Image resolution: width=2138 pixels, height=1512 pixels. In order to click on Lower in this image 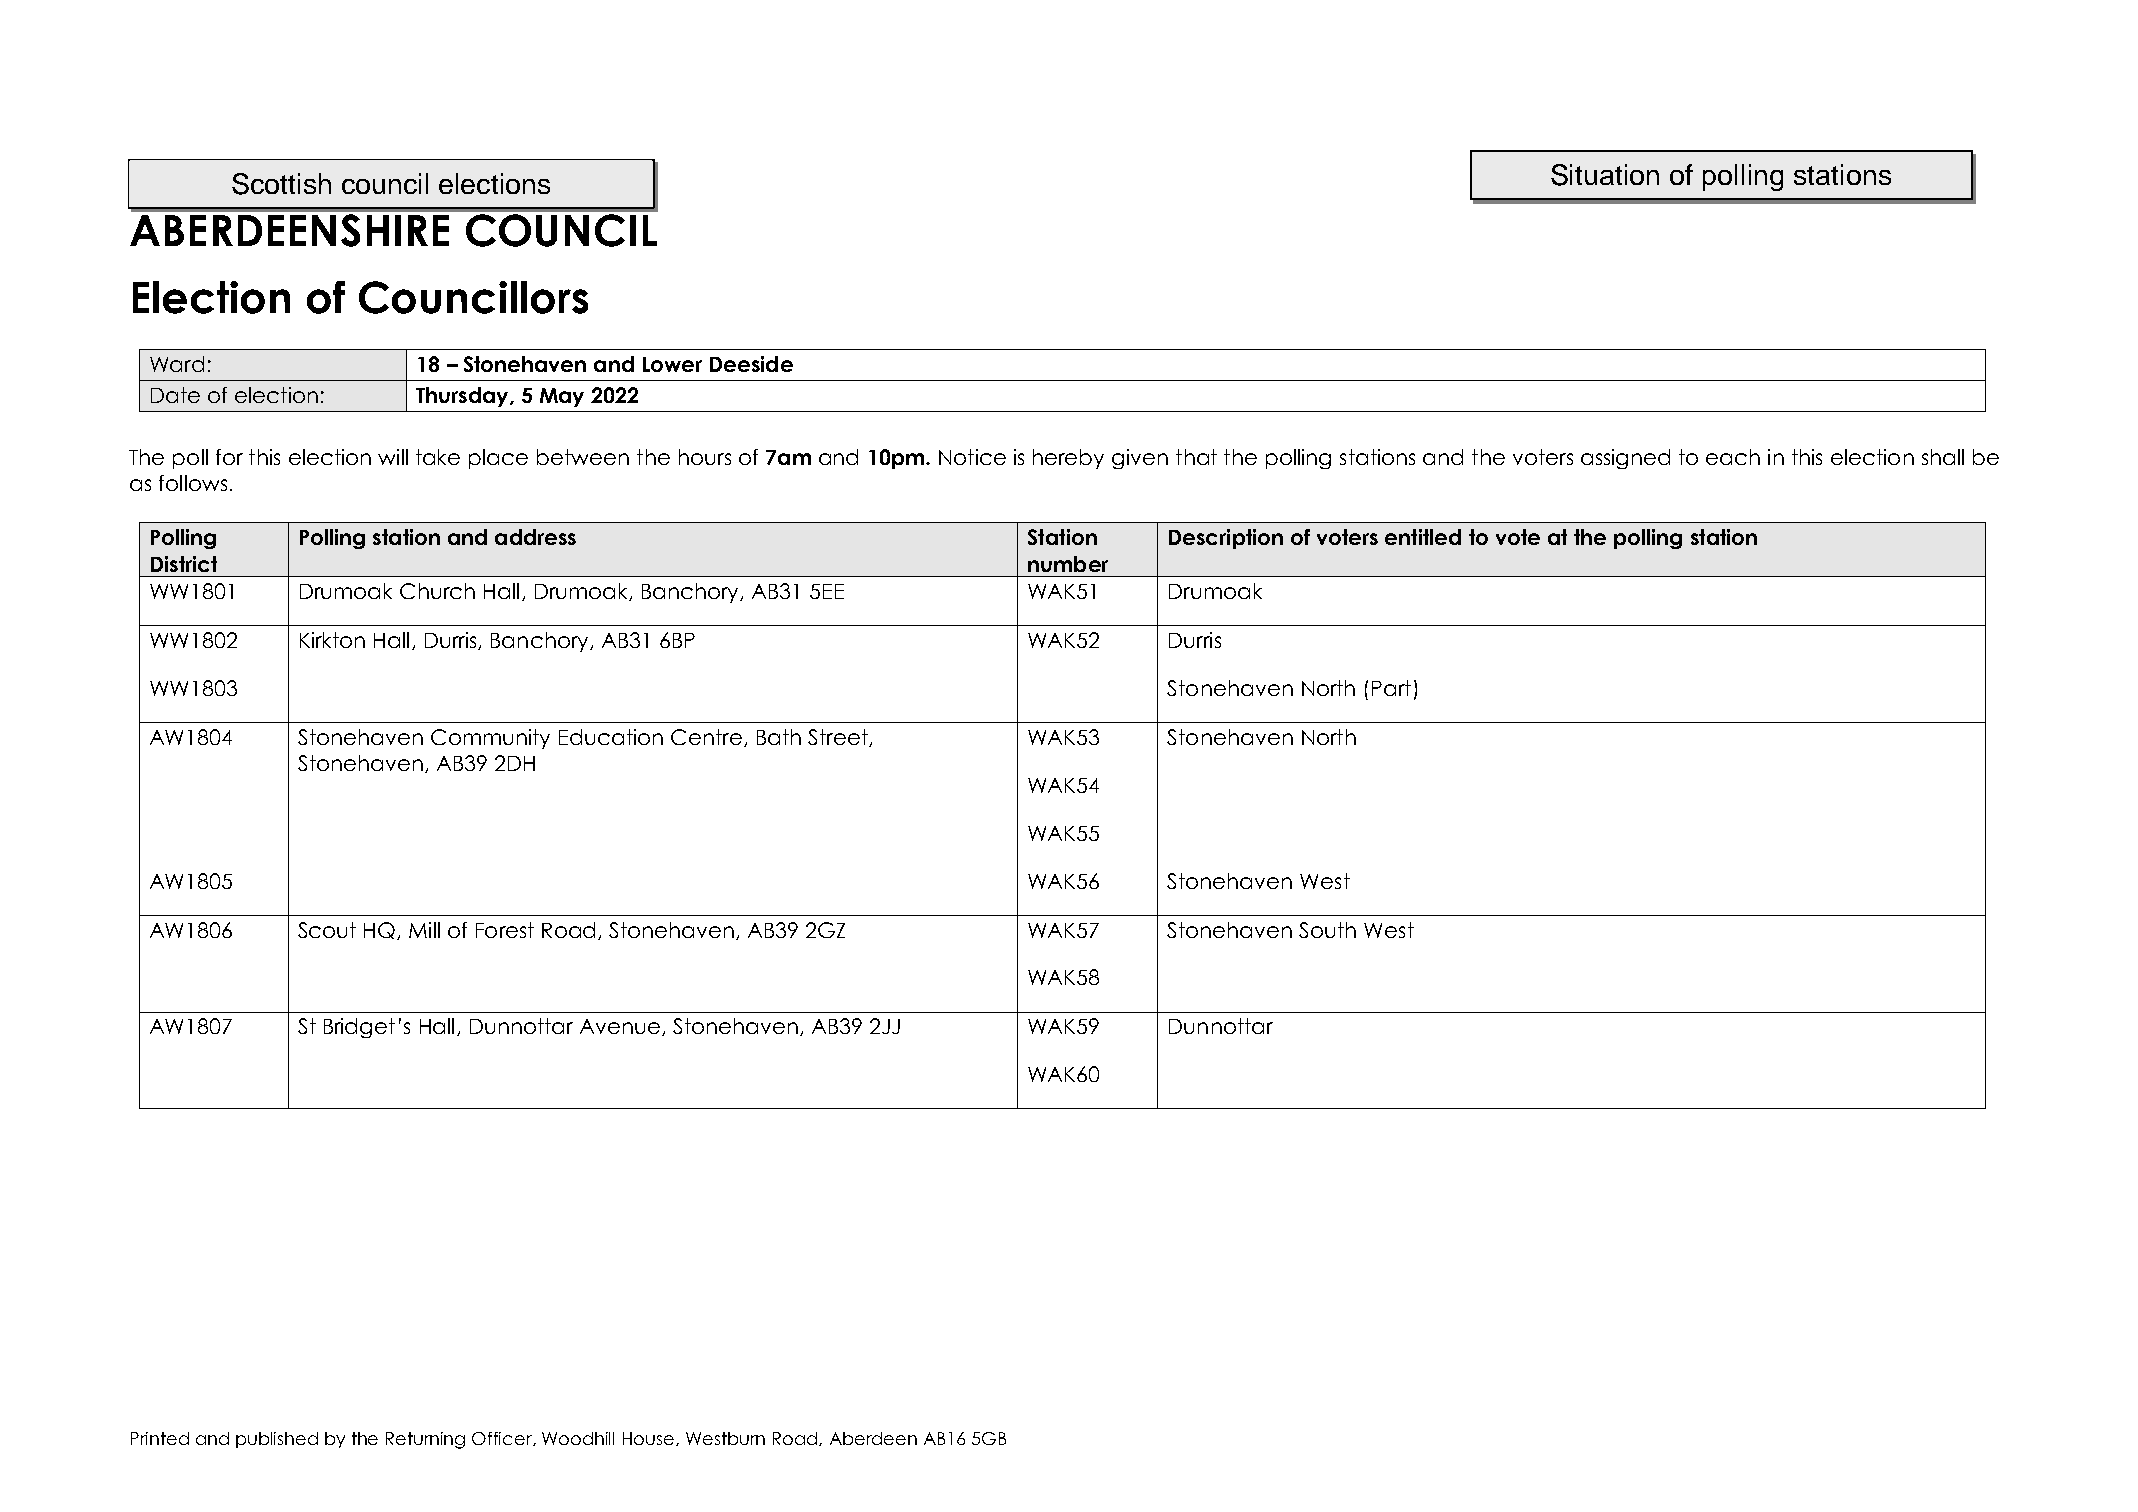, I will do `click(672, 364)`.
